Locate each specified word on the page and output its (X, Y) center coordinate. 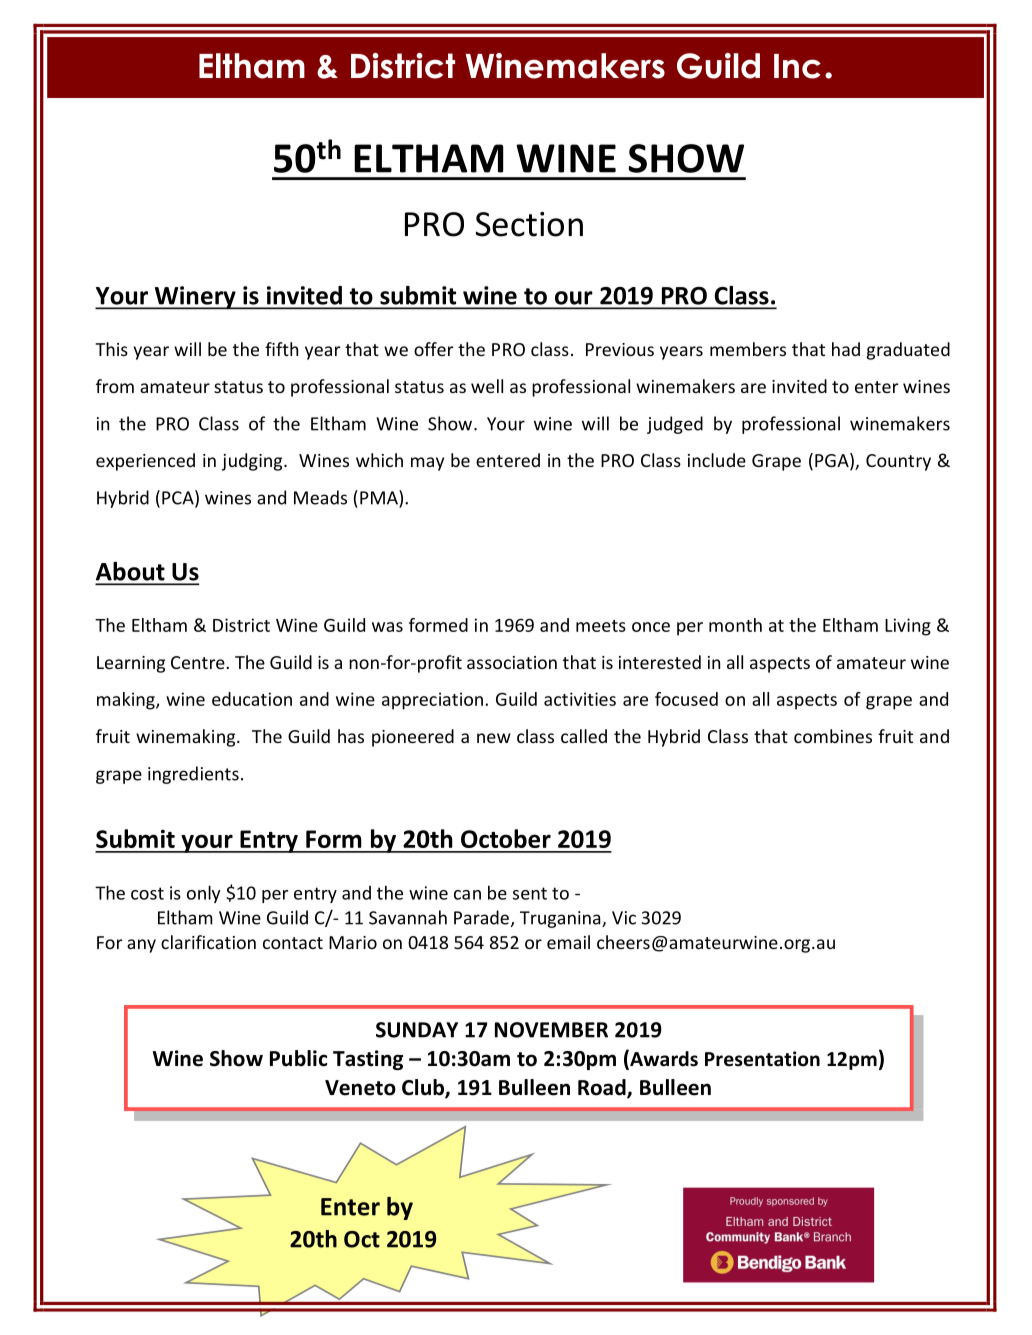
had (846, 349)
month (735, 625)
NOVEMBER (551, 1030)
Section (529, 224)
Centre (199, 662)
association (512, 662)
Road (603, 1088)
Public (298, 1058)
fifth (281, 349)
